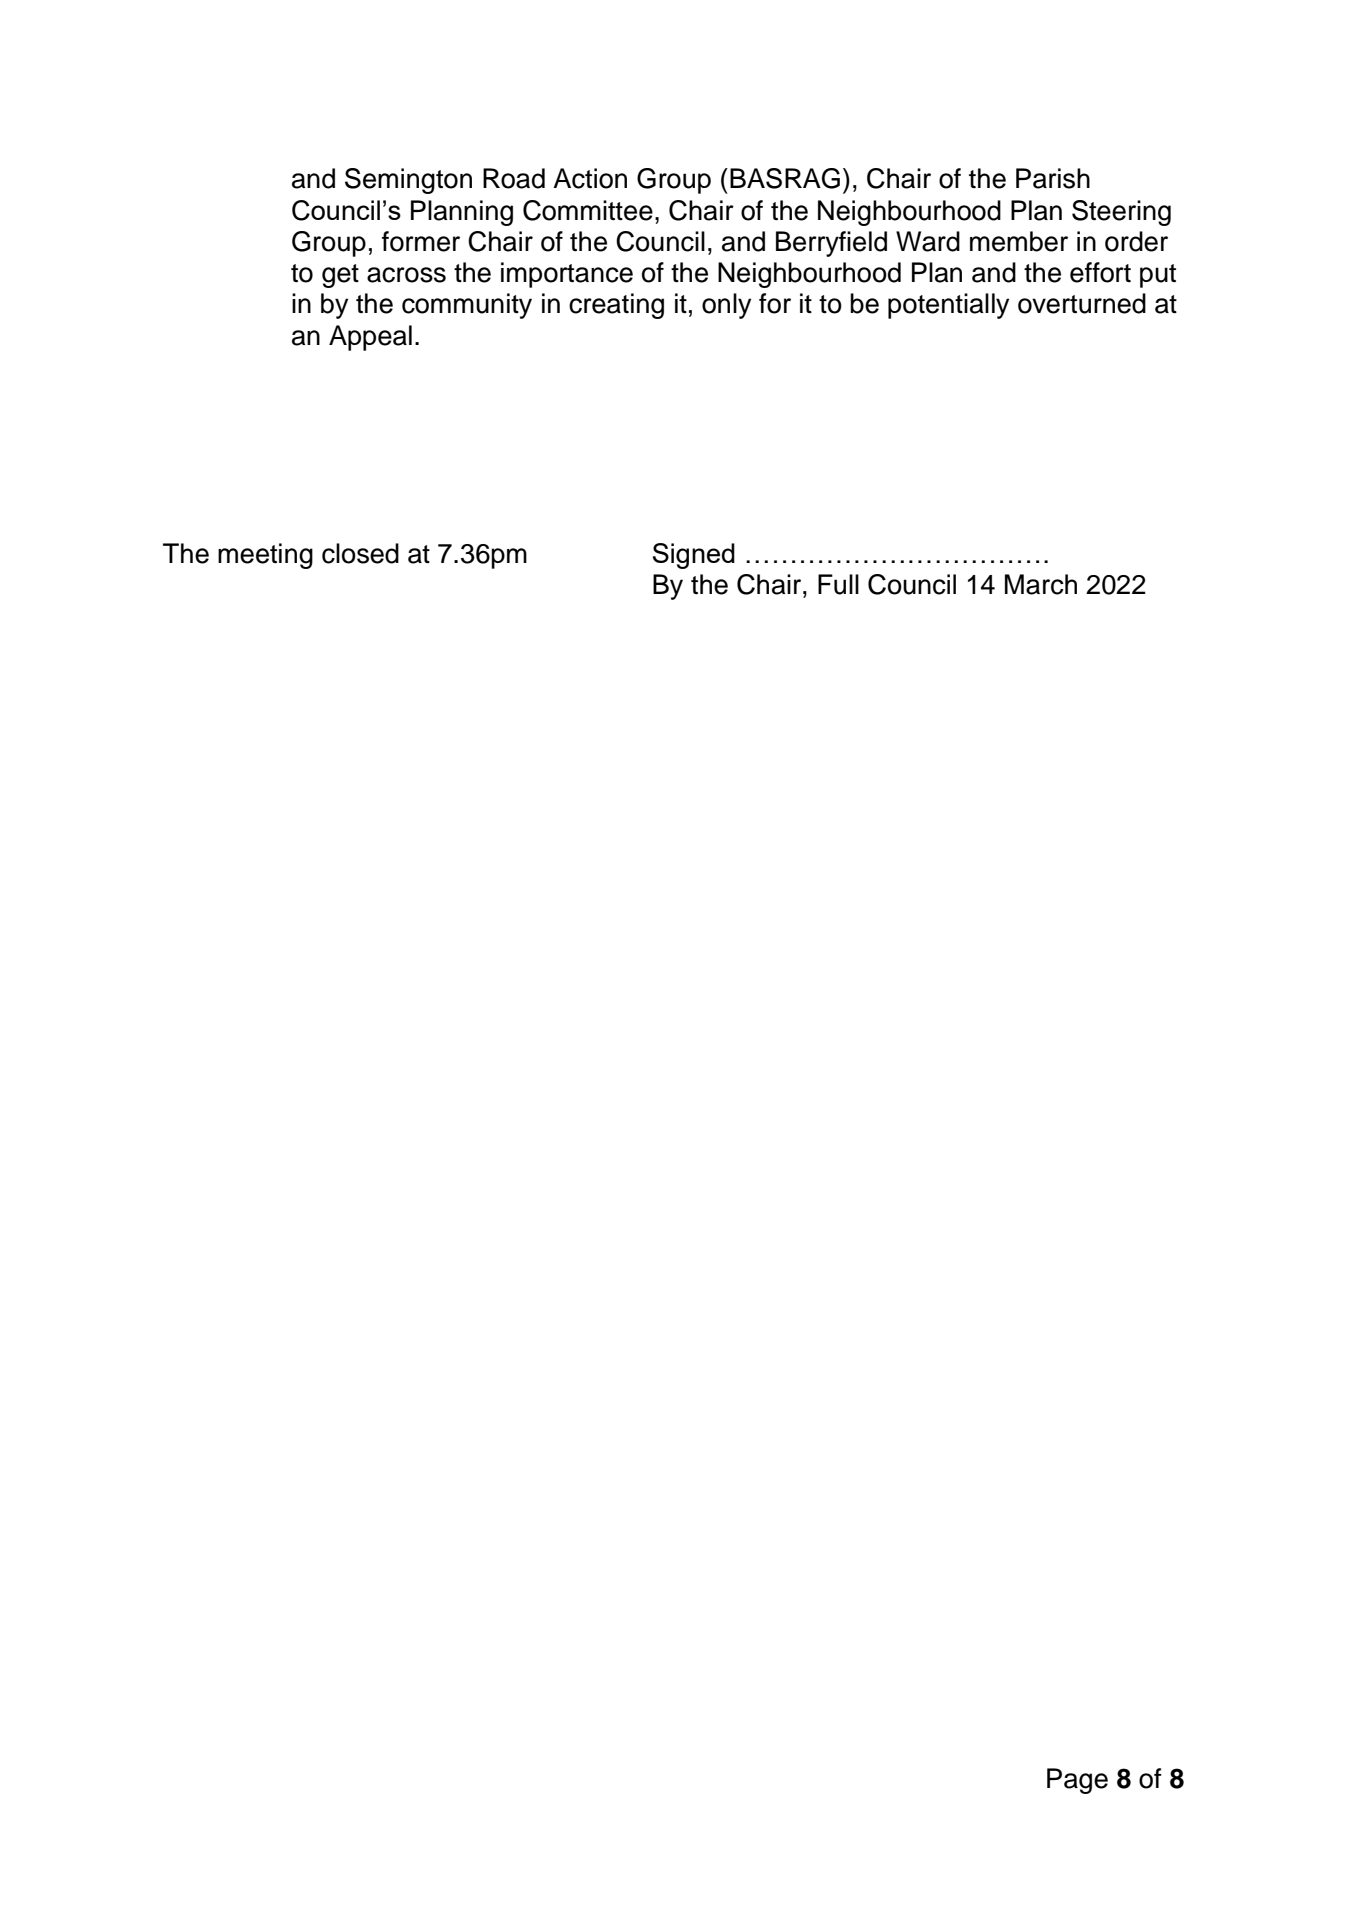 The height and width of the screenshot is (1905, 1347). Describe the element at coordinates (1077, 1781) in the screenshot. I see `Page` at that location.
